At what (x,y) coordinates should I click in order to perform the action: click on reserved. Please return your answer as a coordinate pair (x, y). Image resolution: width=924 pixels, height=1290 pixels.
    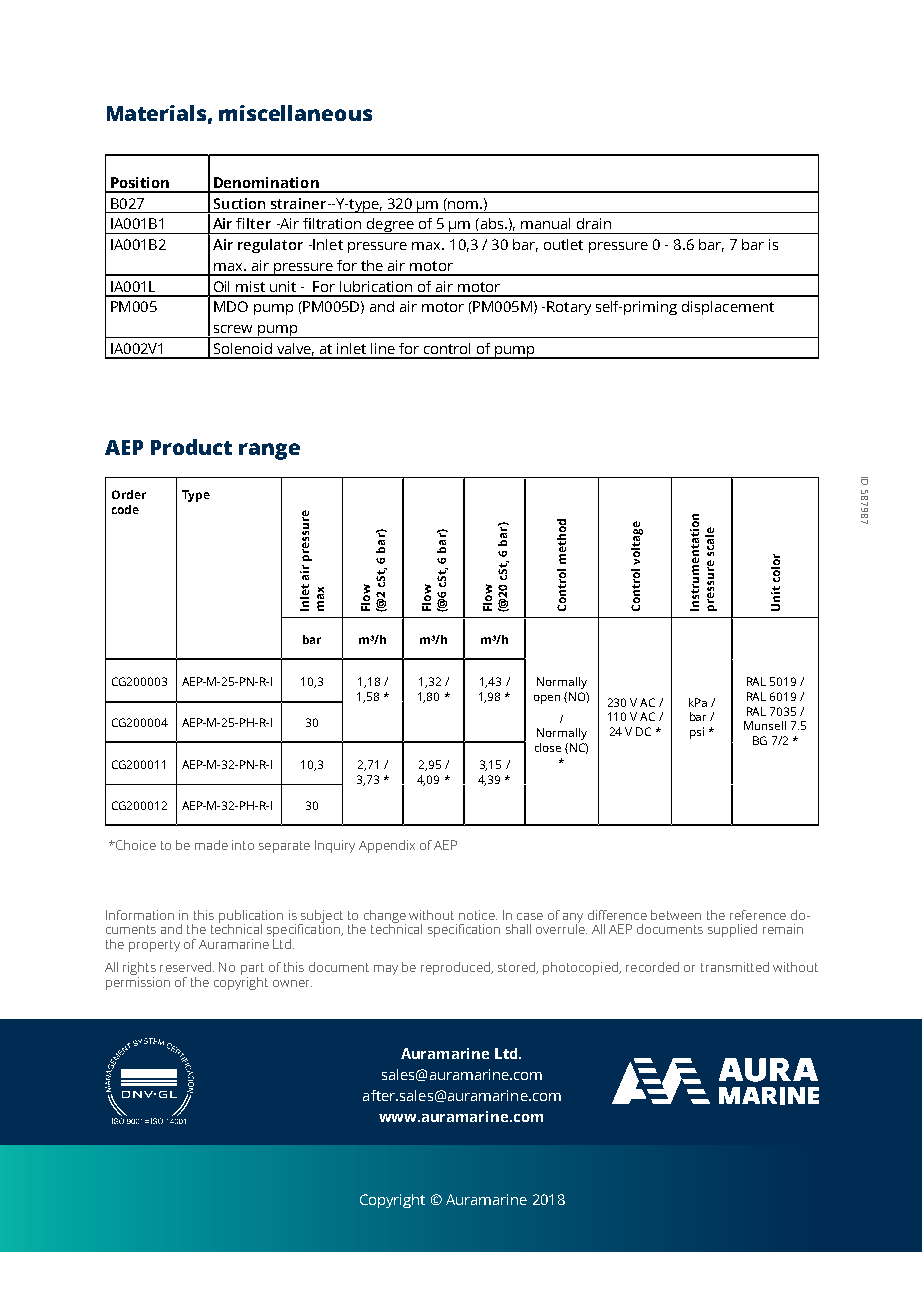
    Looking at the image, I should click on (185, 967).
